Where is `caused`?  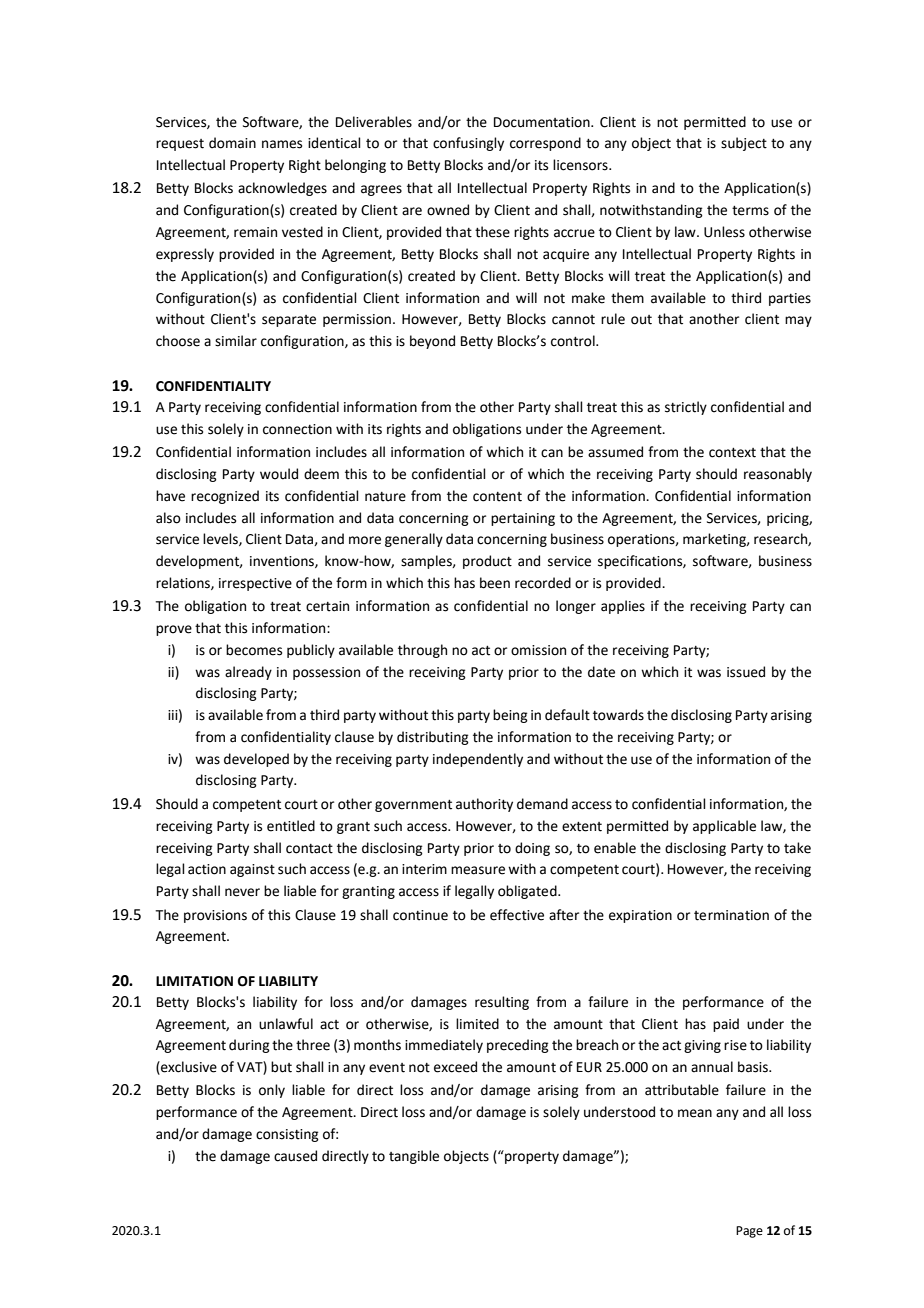
caused is located at coordinates (295, 1156).
